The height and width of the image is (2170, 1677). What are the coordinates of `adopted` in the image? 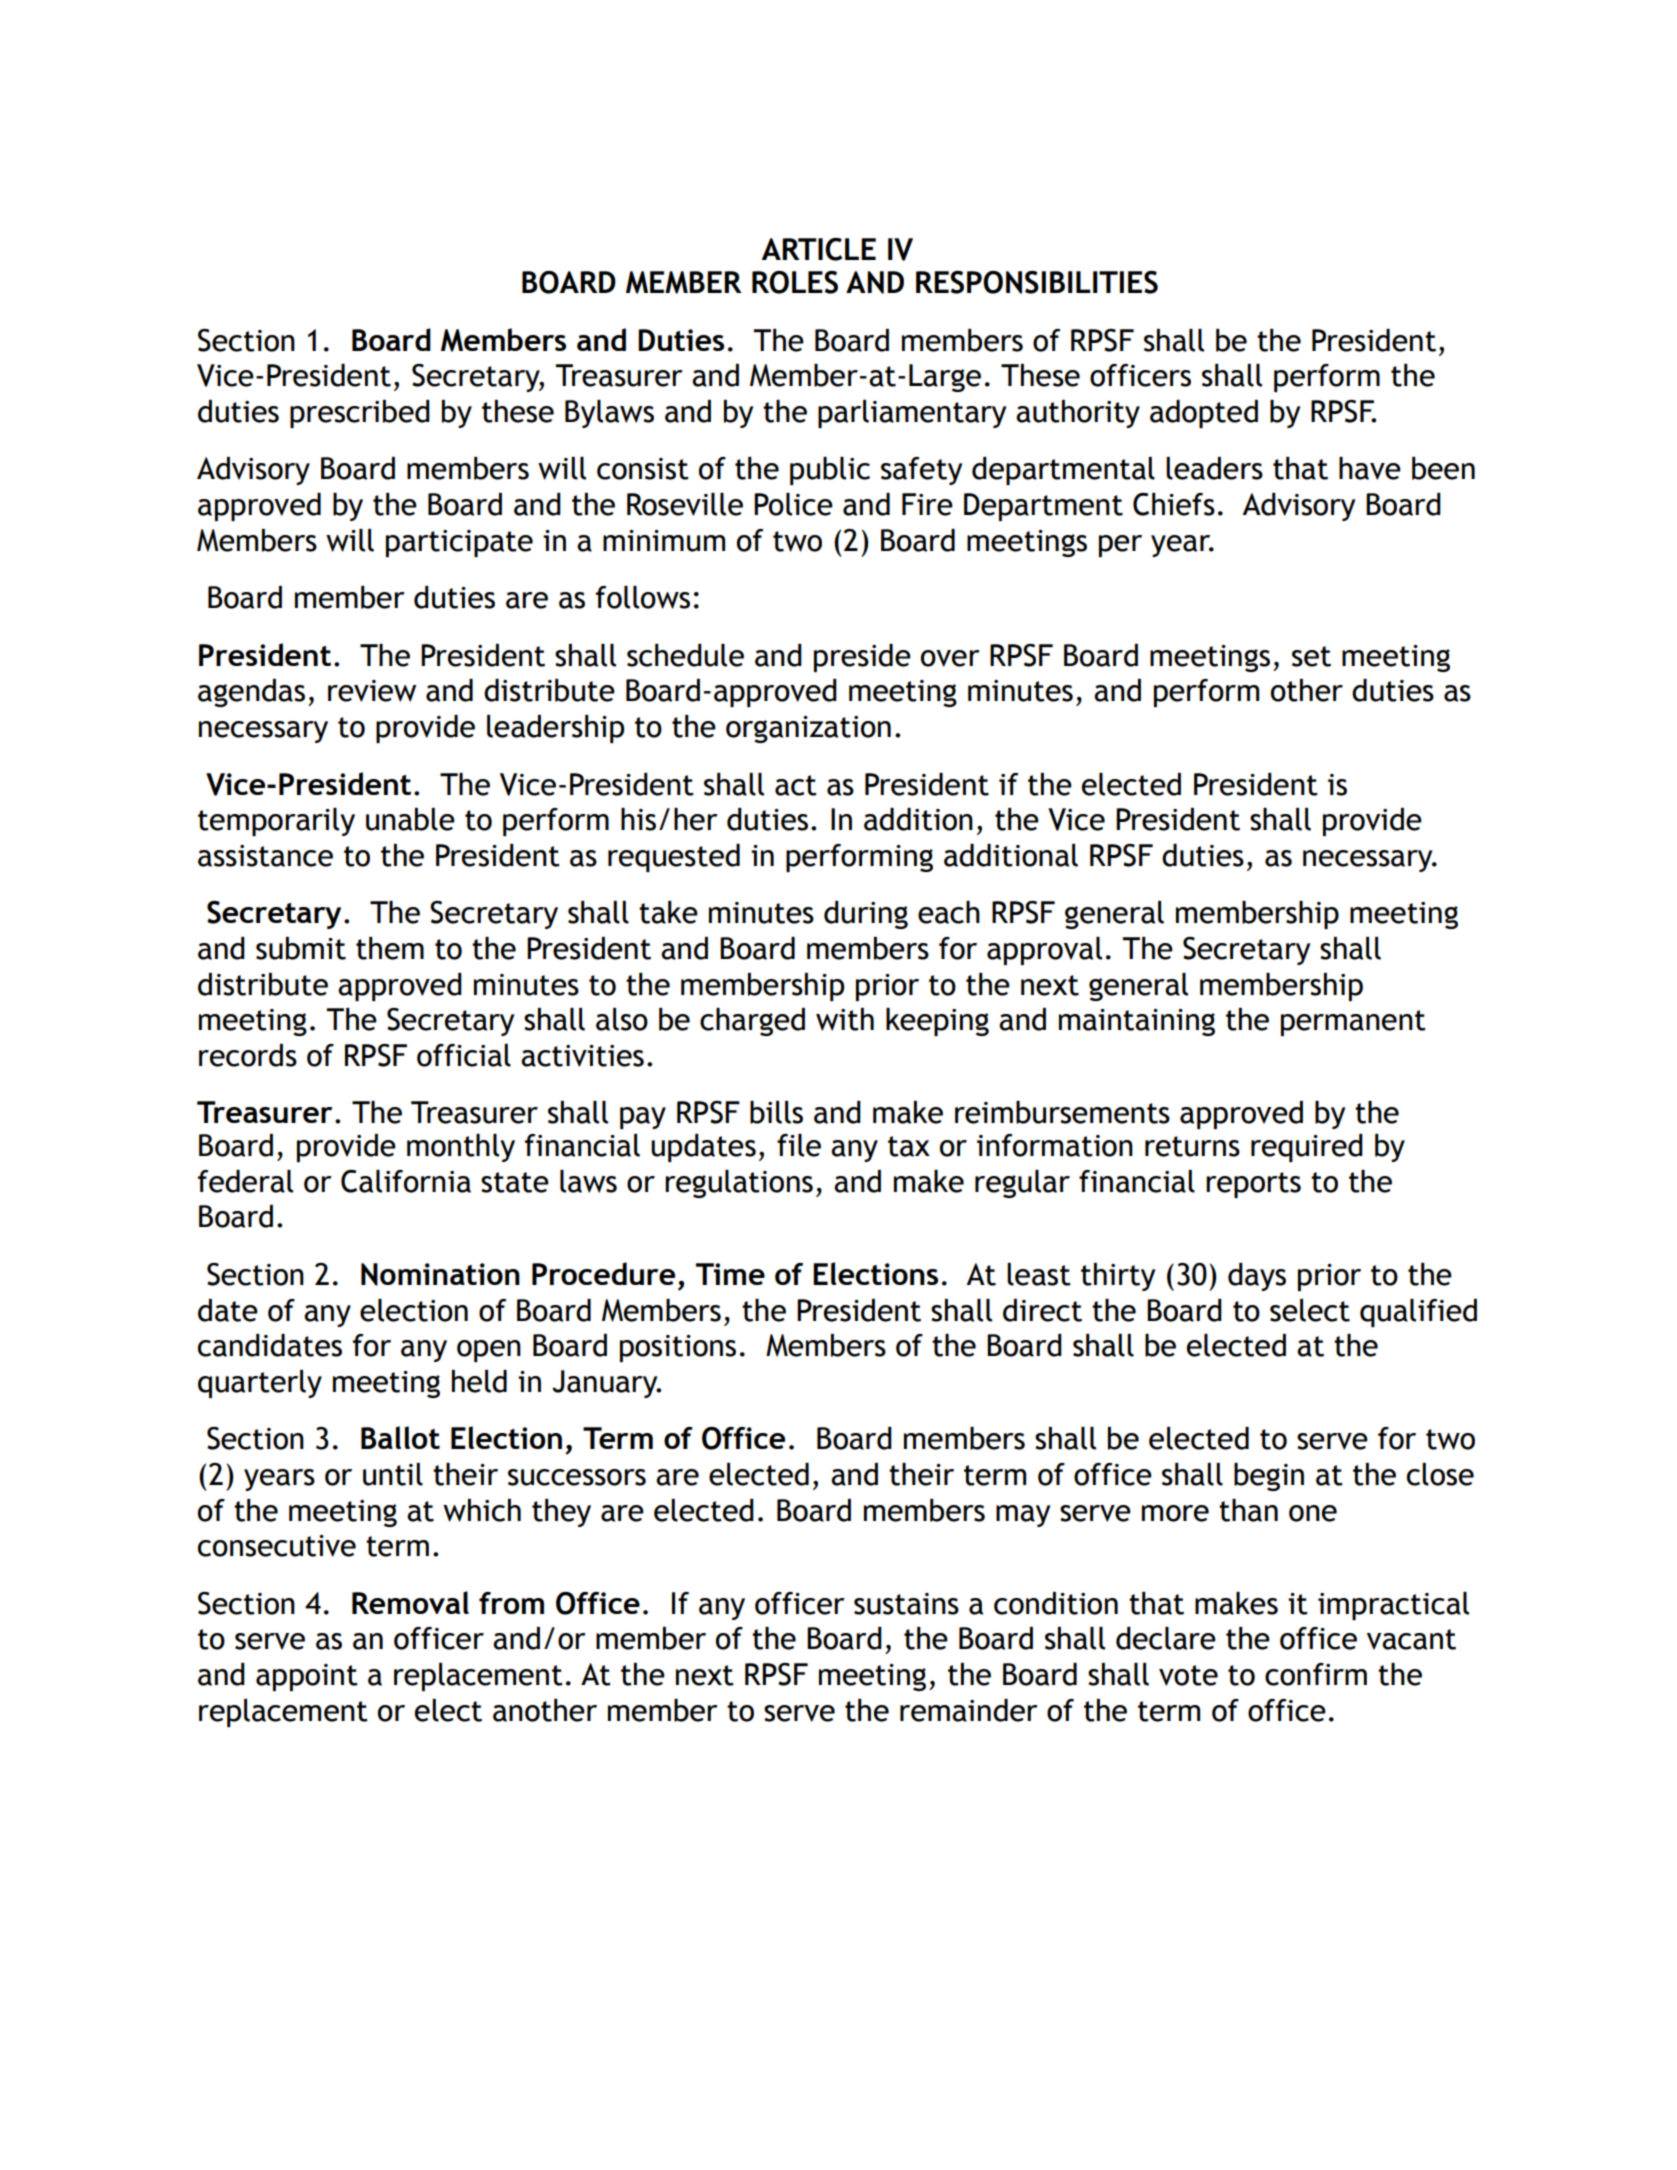 It's located at (1204, 414).
